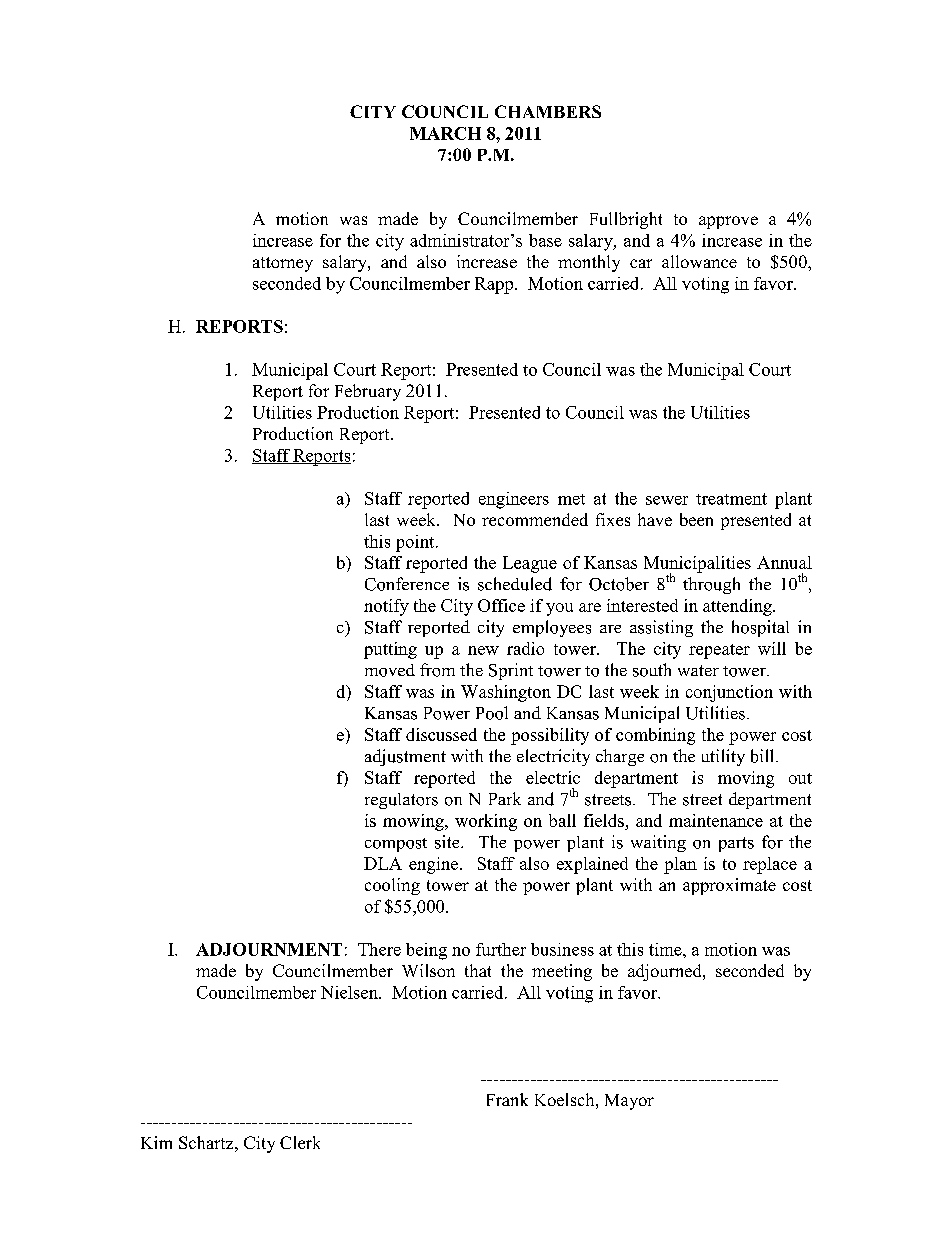 This screenshot has width=952, height=1233. What do you see at coordinates (507, 1099) in the screenshot?
I see `Frank` at bounding box center [507, 1099].
